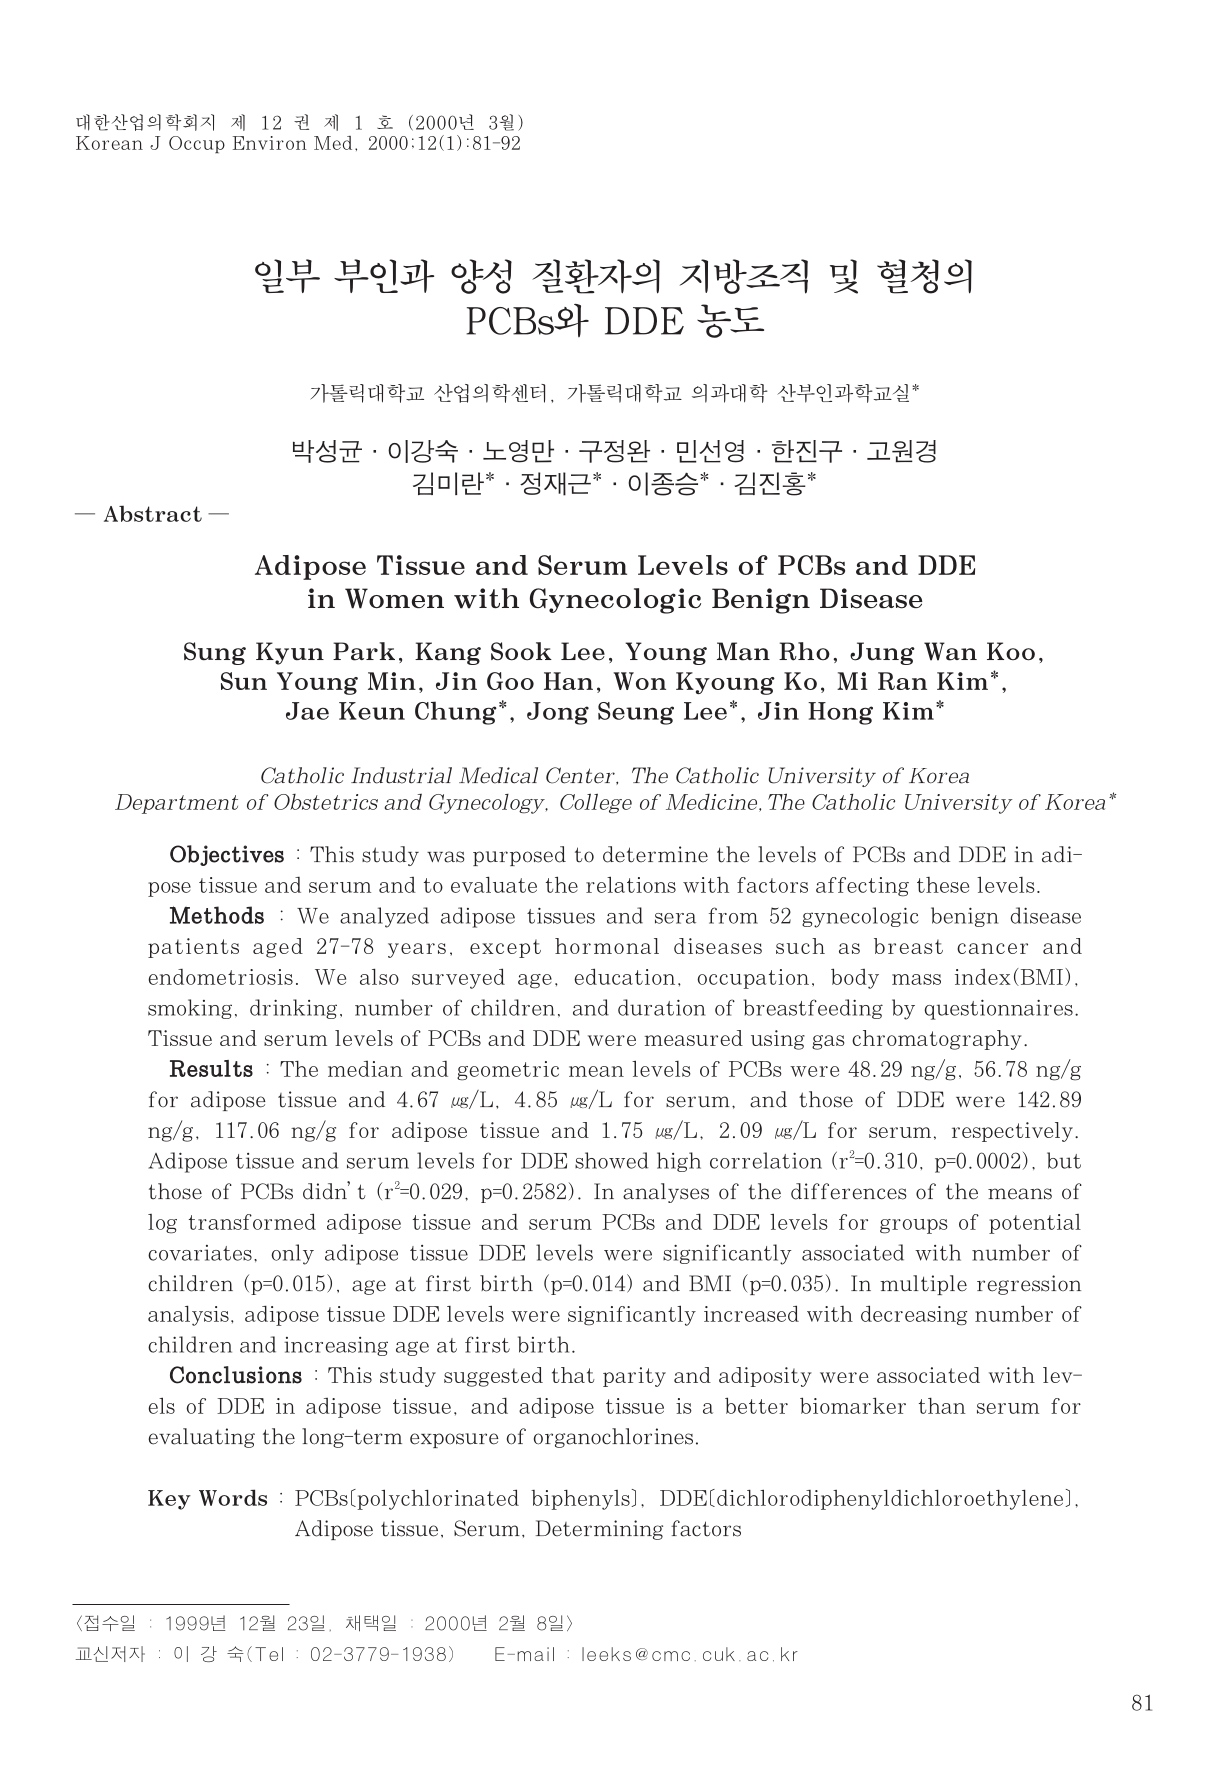  What do you see at coordinates (631, 884) in the screenshot?
I see `relations` at bounding box center [631, 884].
